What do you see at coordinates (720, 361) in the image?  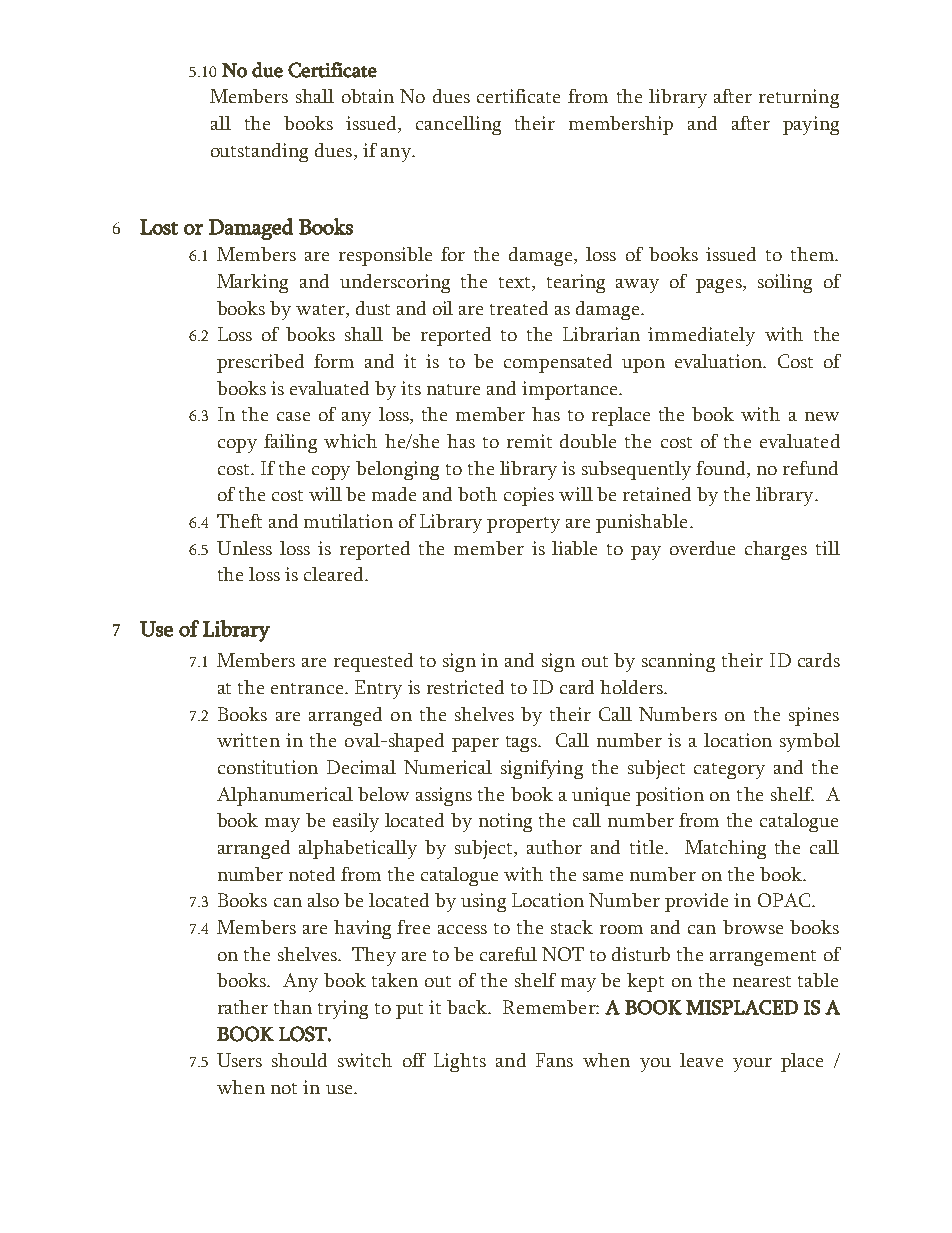 I see `evaluation` at bounding box center [720, 361].
